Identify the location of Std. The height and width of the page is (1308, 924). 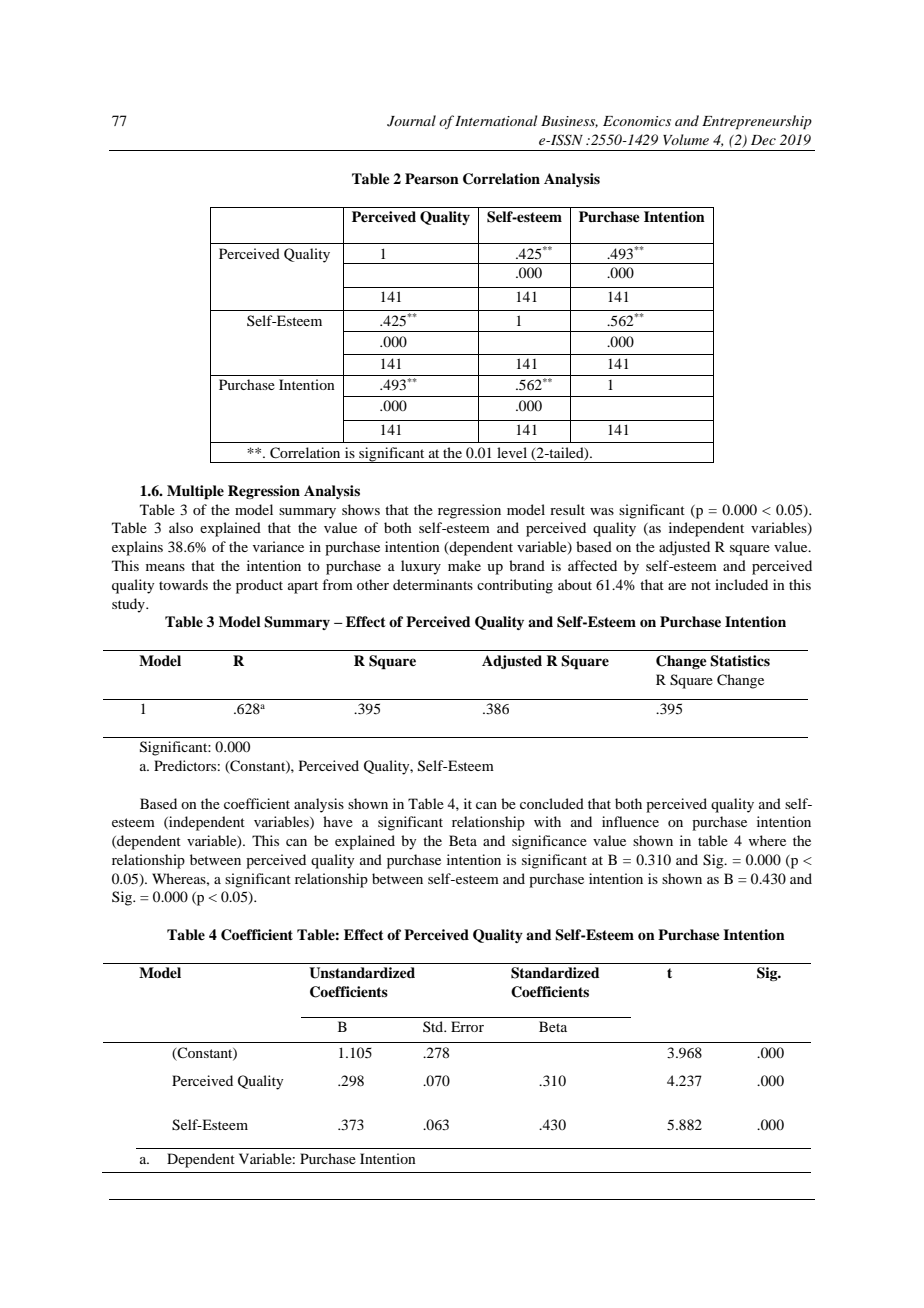
(434, 1026).
